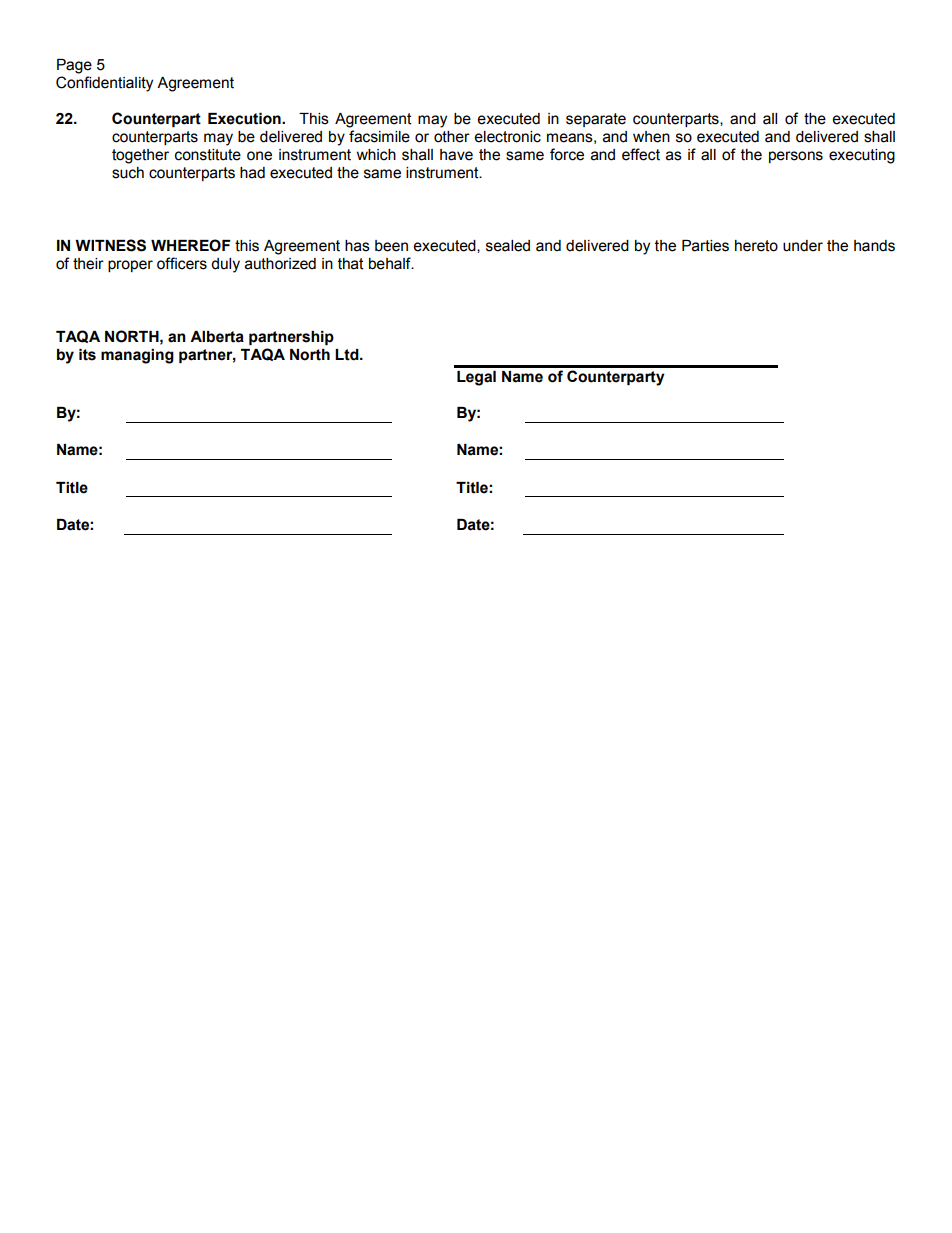 This page has height=1233, width=952. What do you see at coordinates (104, 84) in the page?
I see `Confidentiality` at bounding box center [104, 84].
